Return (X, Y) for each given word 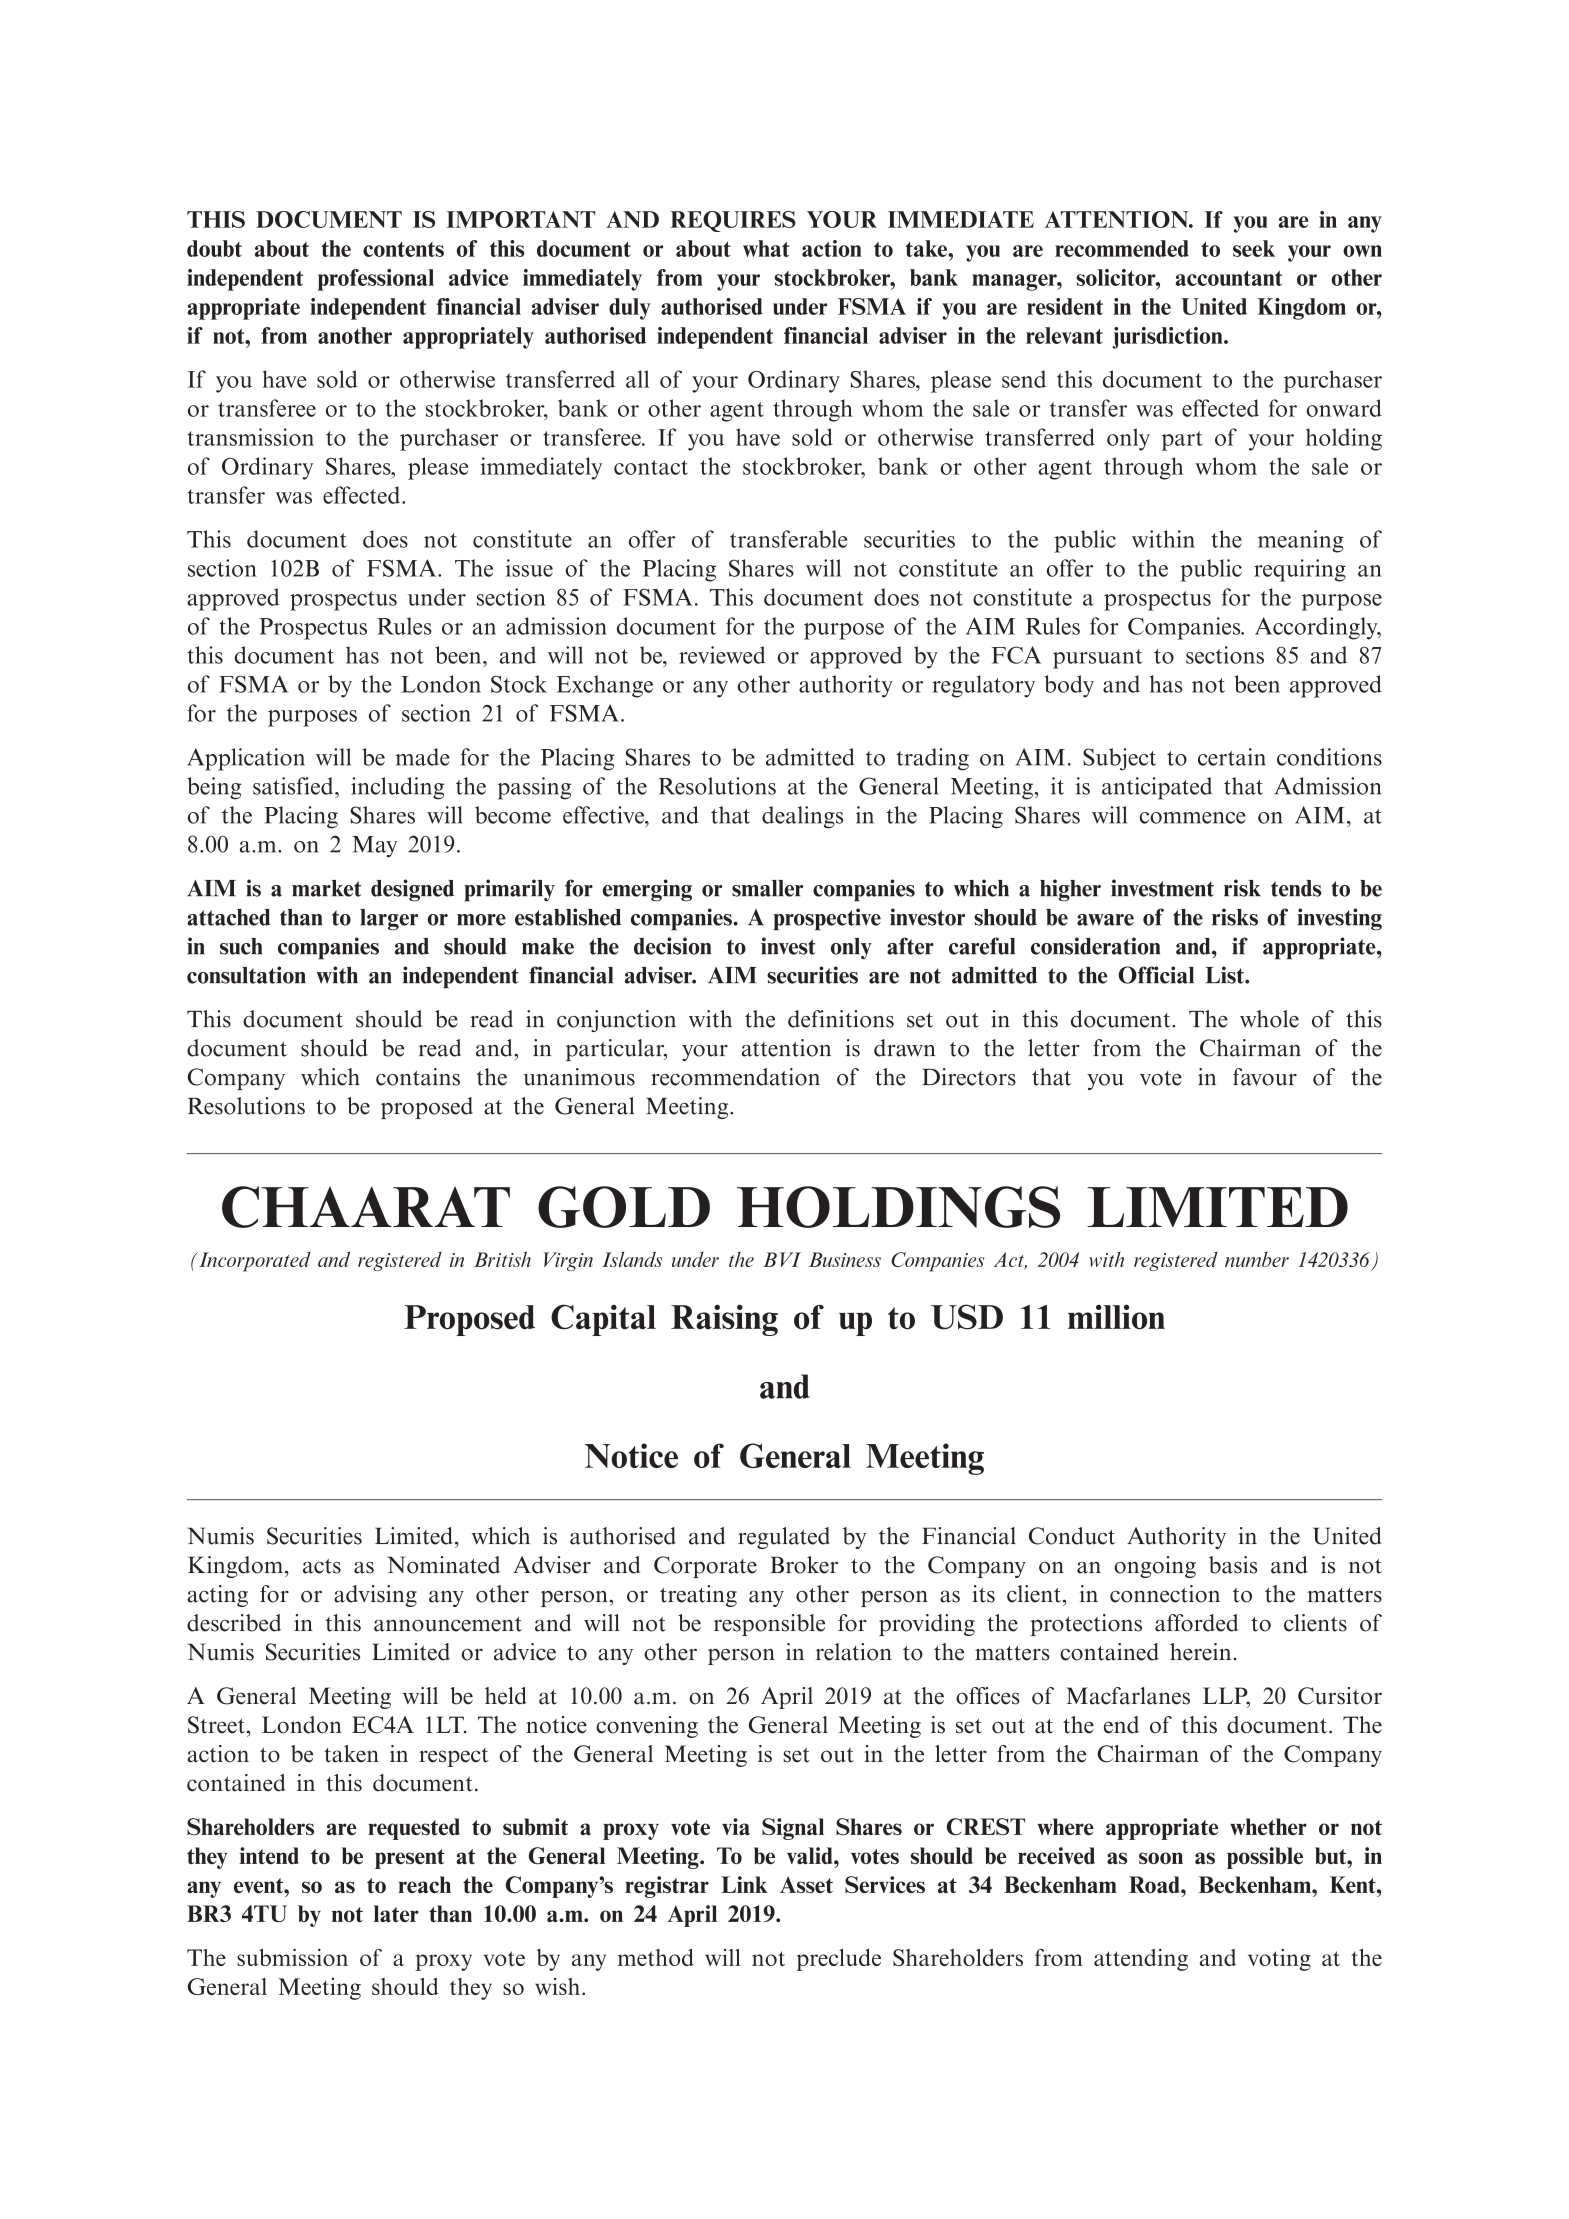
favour (1265, 1077)
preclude (838, 1960)
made (422, 757)
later (396, 1913)
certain (1232, 757)
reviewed (722, 655)
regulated (784, 1538)
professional (376, 280)
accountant (1228, 278)
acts (322, 1566)
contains (418, 1077)
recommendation (735, 1077)
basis (1233, 1565)
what (766, 248)
